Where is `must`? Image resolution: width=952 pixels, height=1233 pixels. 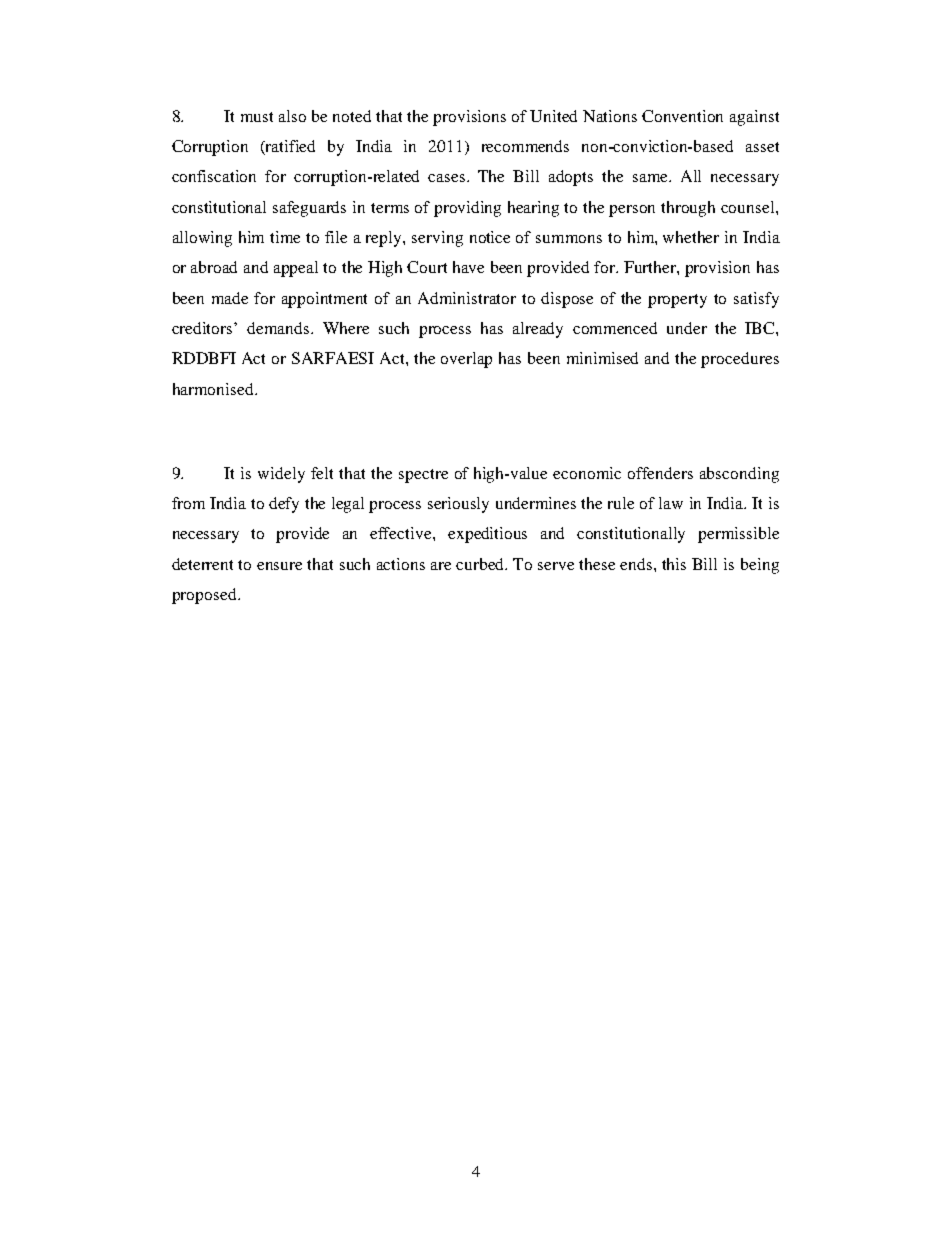
must is located at coordinates (257, 117).
